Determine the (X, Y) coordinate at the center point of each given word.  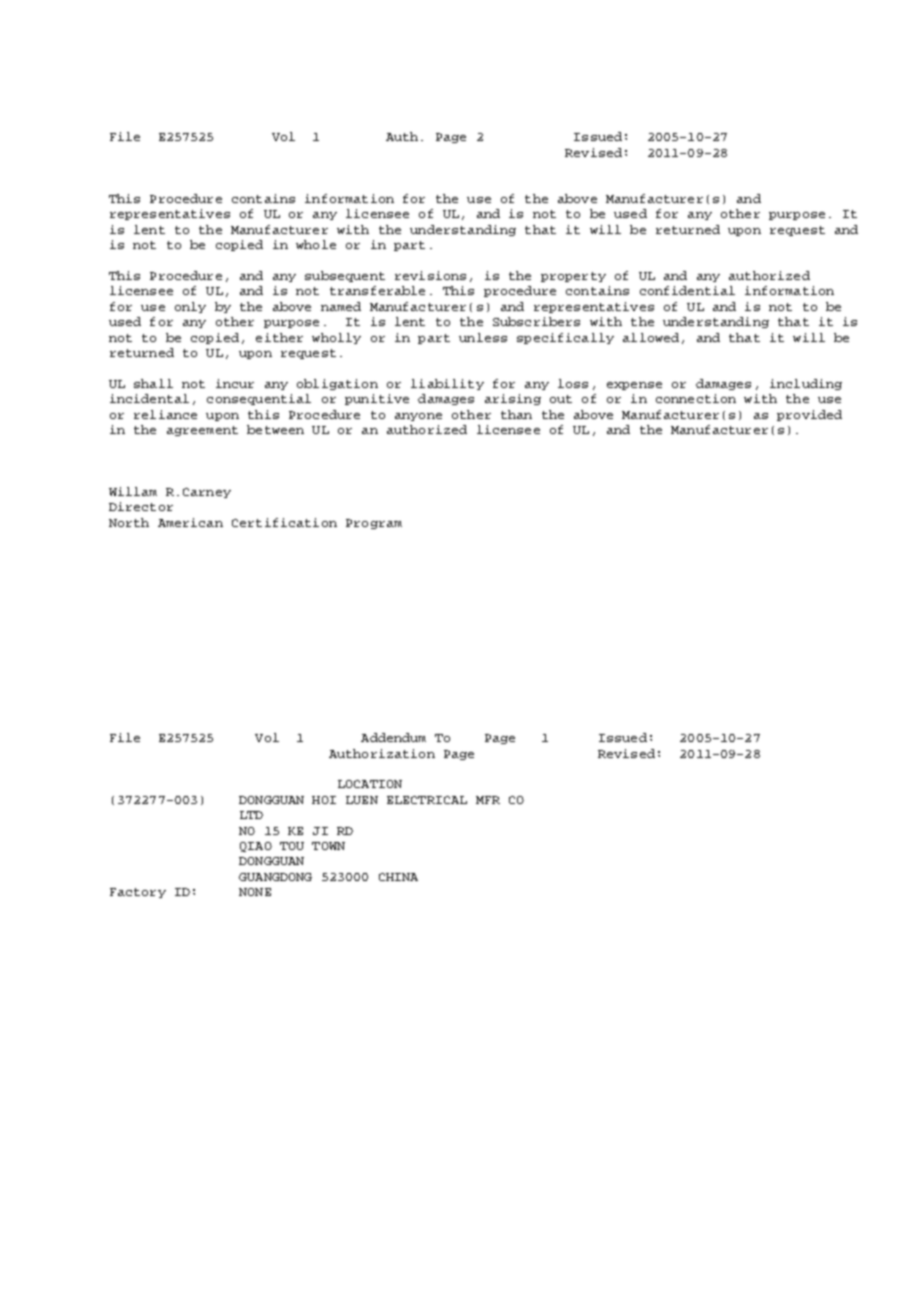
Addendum (393, 737)
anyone (418, 417)
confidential (687, 290)
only (190, 307)
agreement (202, 431)
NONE (255, 892)
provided (809, 415)
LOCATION (370, 784)
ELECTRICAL (427, 800)
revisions (430, 275)
